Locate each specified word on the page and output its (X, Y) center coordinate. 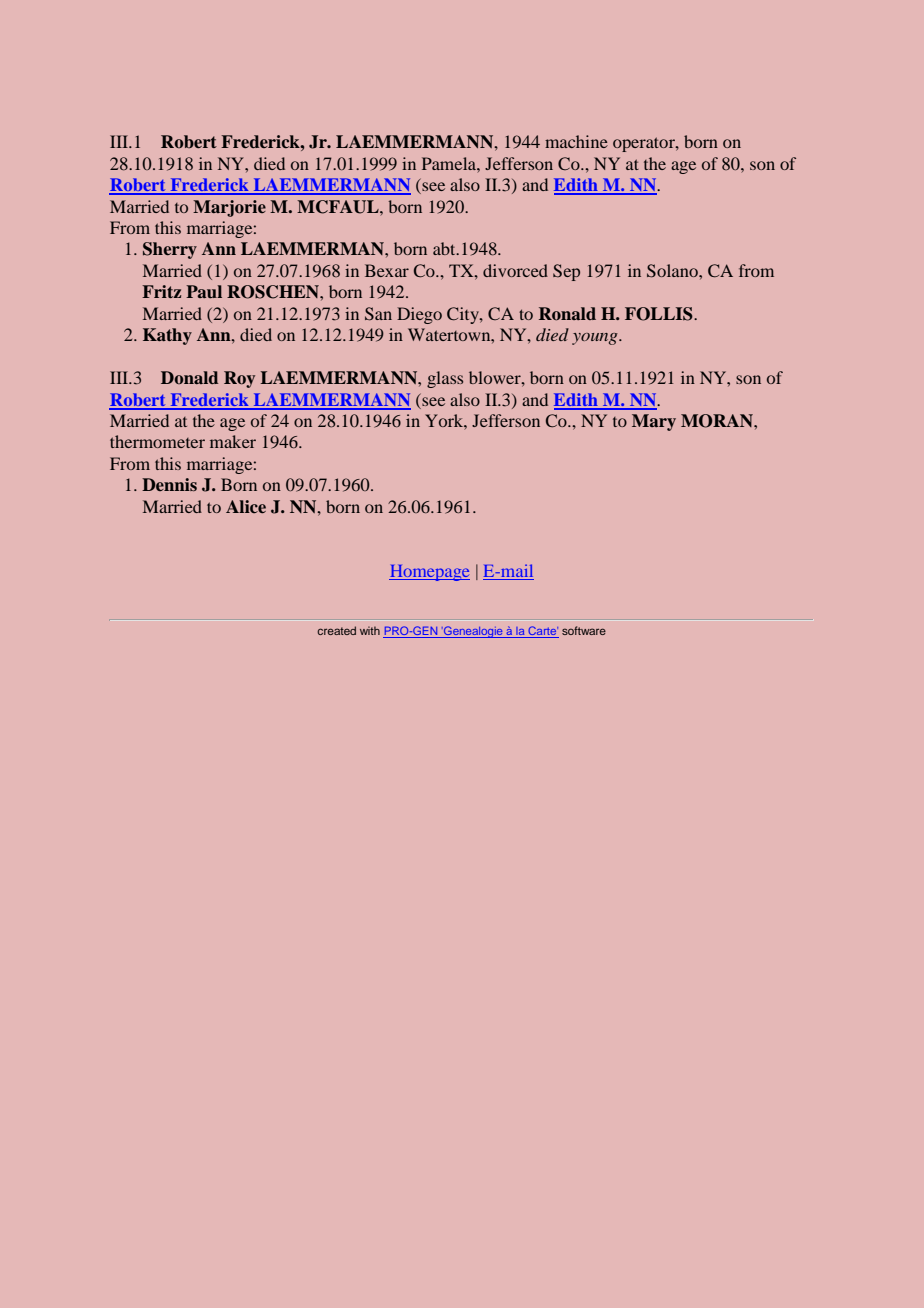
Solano (673, 271)
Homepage (429, 573)
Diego (419, 315)
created (336, 630)
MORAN (718, 421)
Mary (654, 422)
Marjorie (229, 208)
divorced (515, 270)
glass (445, 379)
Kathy (167, 336)
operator (645, 144)
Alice (246, 506)
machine (576, 141)
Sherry (170, 250)
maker (233, 441)
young (596, 339)
